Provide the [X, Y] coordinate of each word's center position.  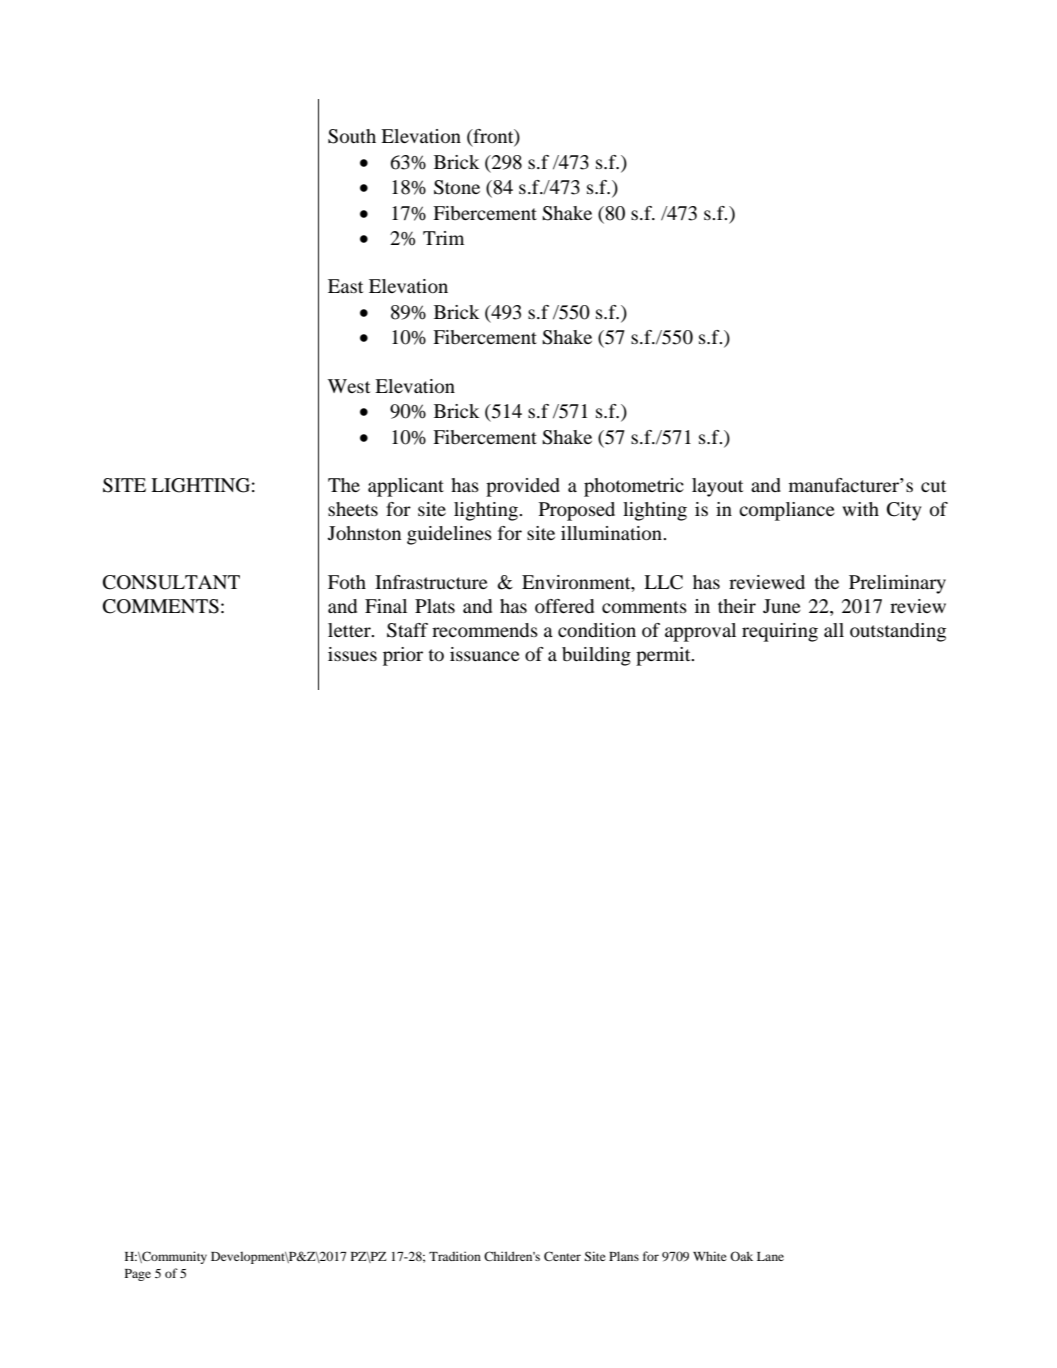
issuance [485, 654]
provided [523, 487]
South [352, 136]
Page [138, 1275]
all [834, 630]
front [493, 137]
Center [562, 1256]
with [860, 509]
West [349, 386]
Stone [457, 187]
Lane [770, 1256]
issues [352, 654]
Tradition [455, 1256]
